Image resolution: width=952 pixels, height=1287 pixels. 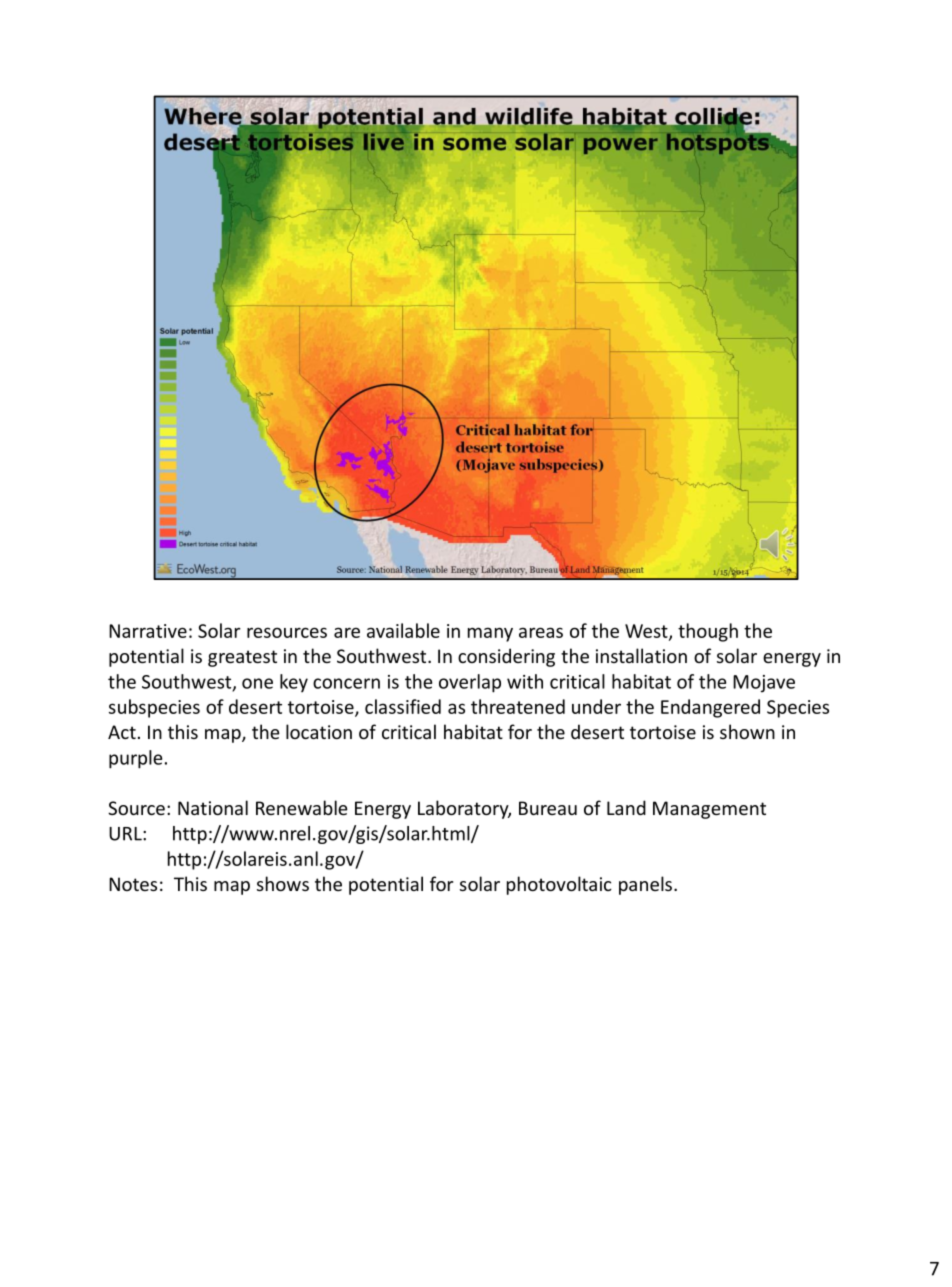 What do you see at coordinates (490, 634) in the screenshot?
I see `many` at bounding box center [490, 634].
